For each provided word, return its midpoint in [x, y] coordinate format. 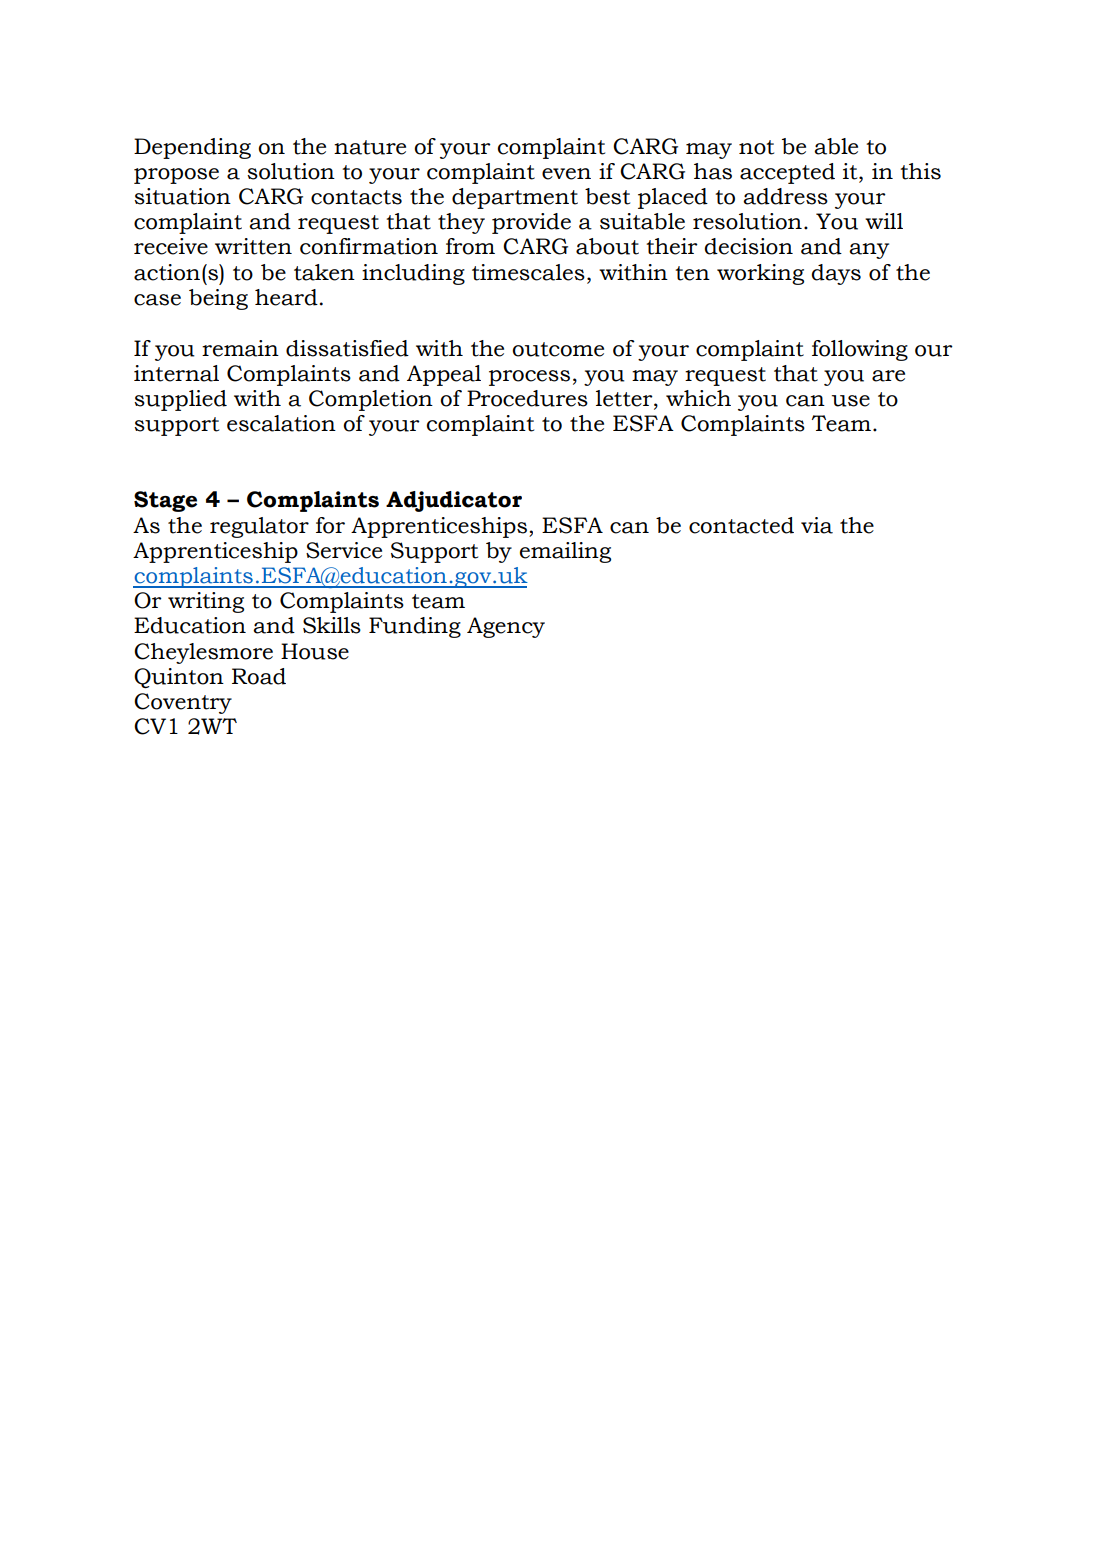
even [566, 174]
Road [259, 676]
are [888, 376]
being [218, 299]
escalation [281, 423]
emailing [565, 552]
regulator [259, 527]
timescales [528, 272]
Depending [192, 148]
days [836, 274]
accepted [787, 173]
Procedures [527, 398]
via [817, 525]
